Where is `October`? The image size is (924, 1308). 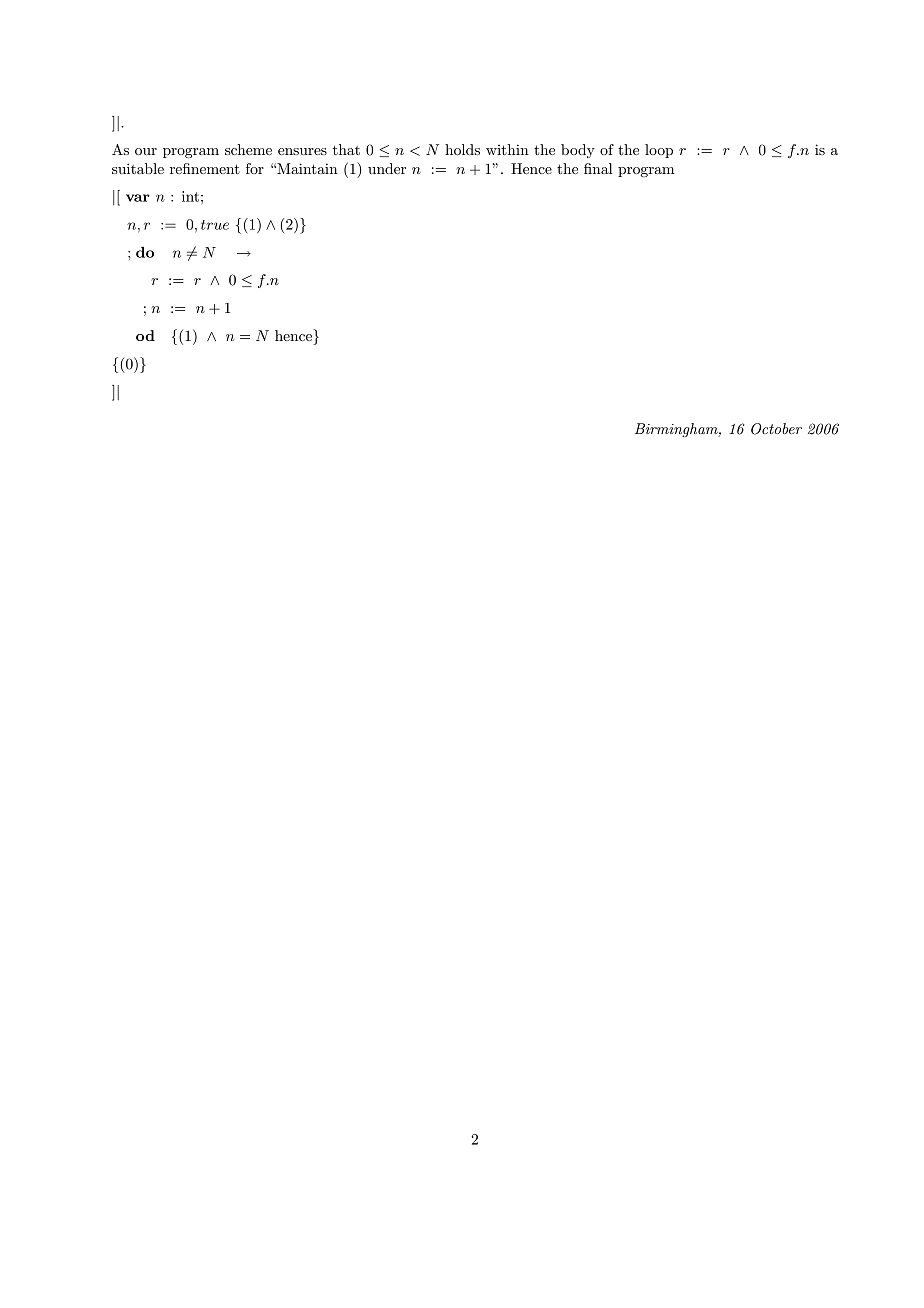 October is located at coordinates (776, 429).
